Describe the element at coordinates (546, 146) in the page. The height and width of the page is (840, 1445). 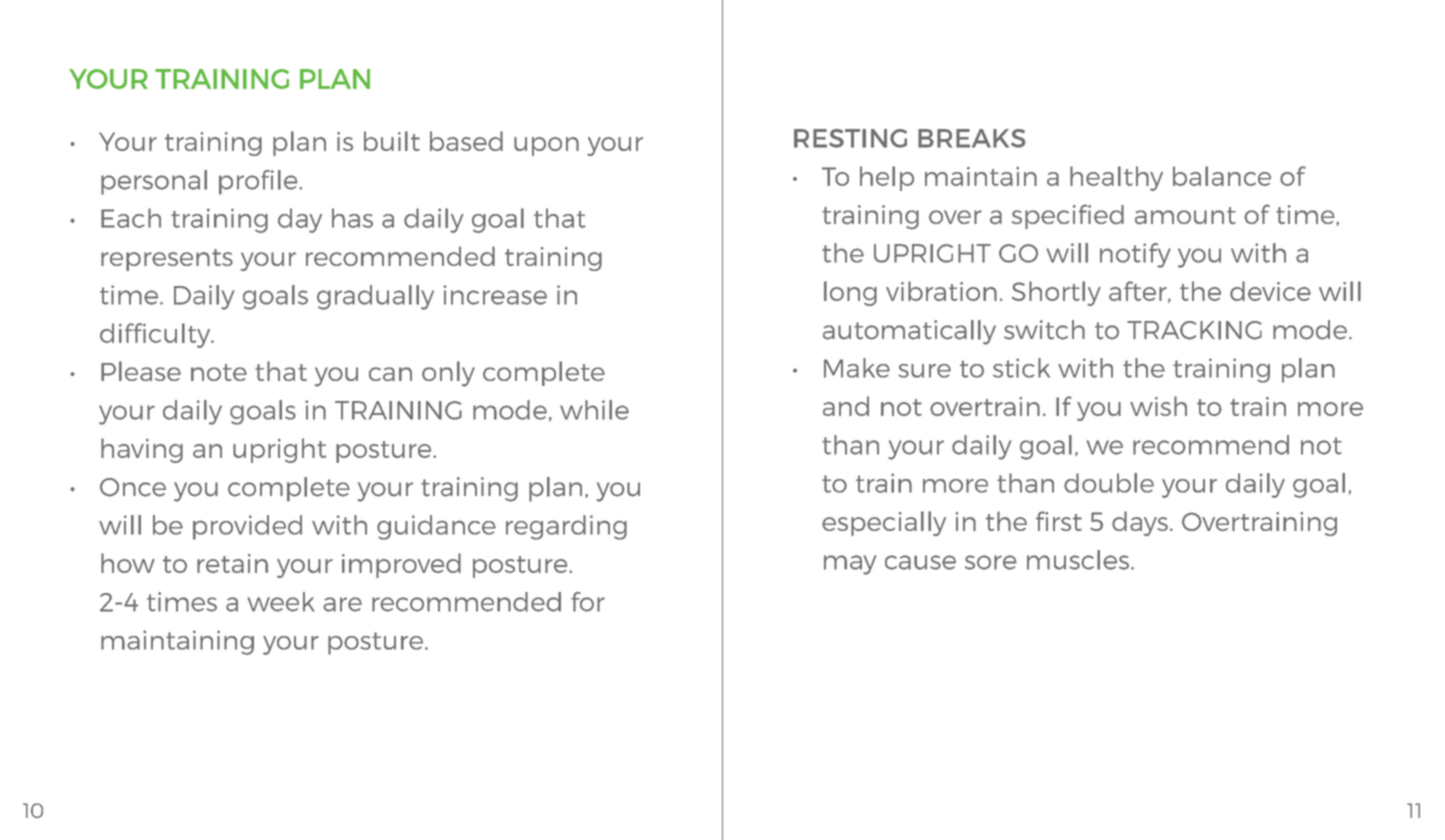
I see `upon` at that location.
